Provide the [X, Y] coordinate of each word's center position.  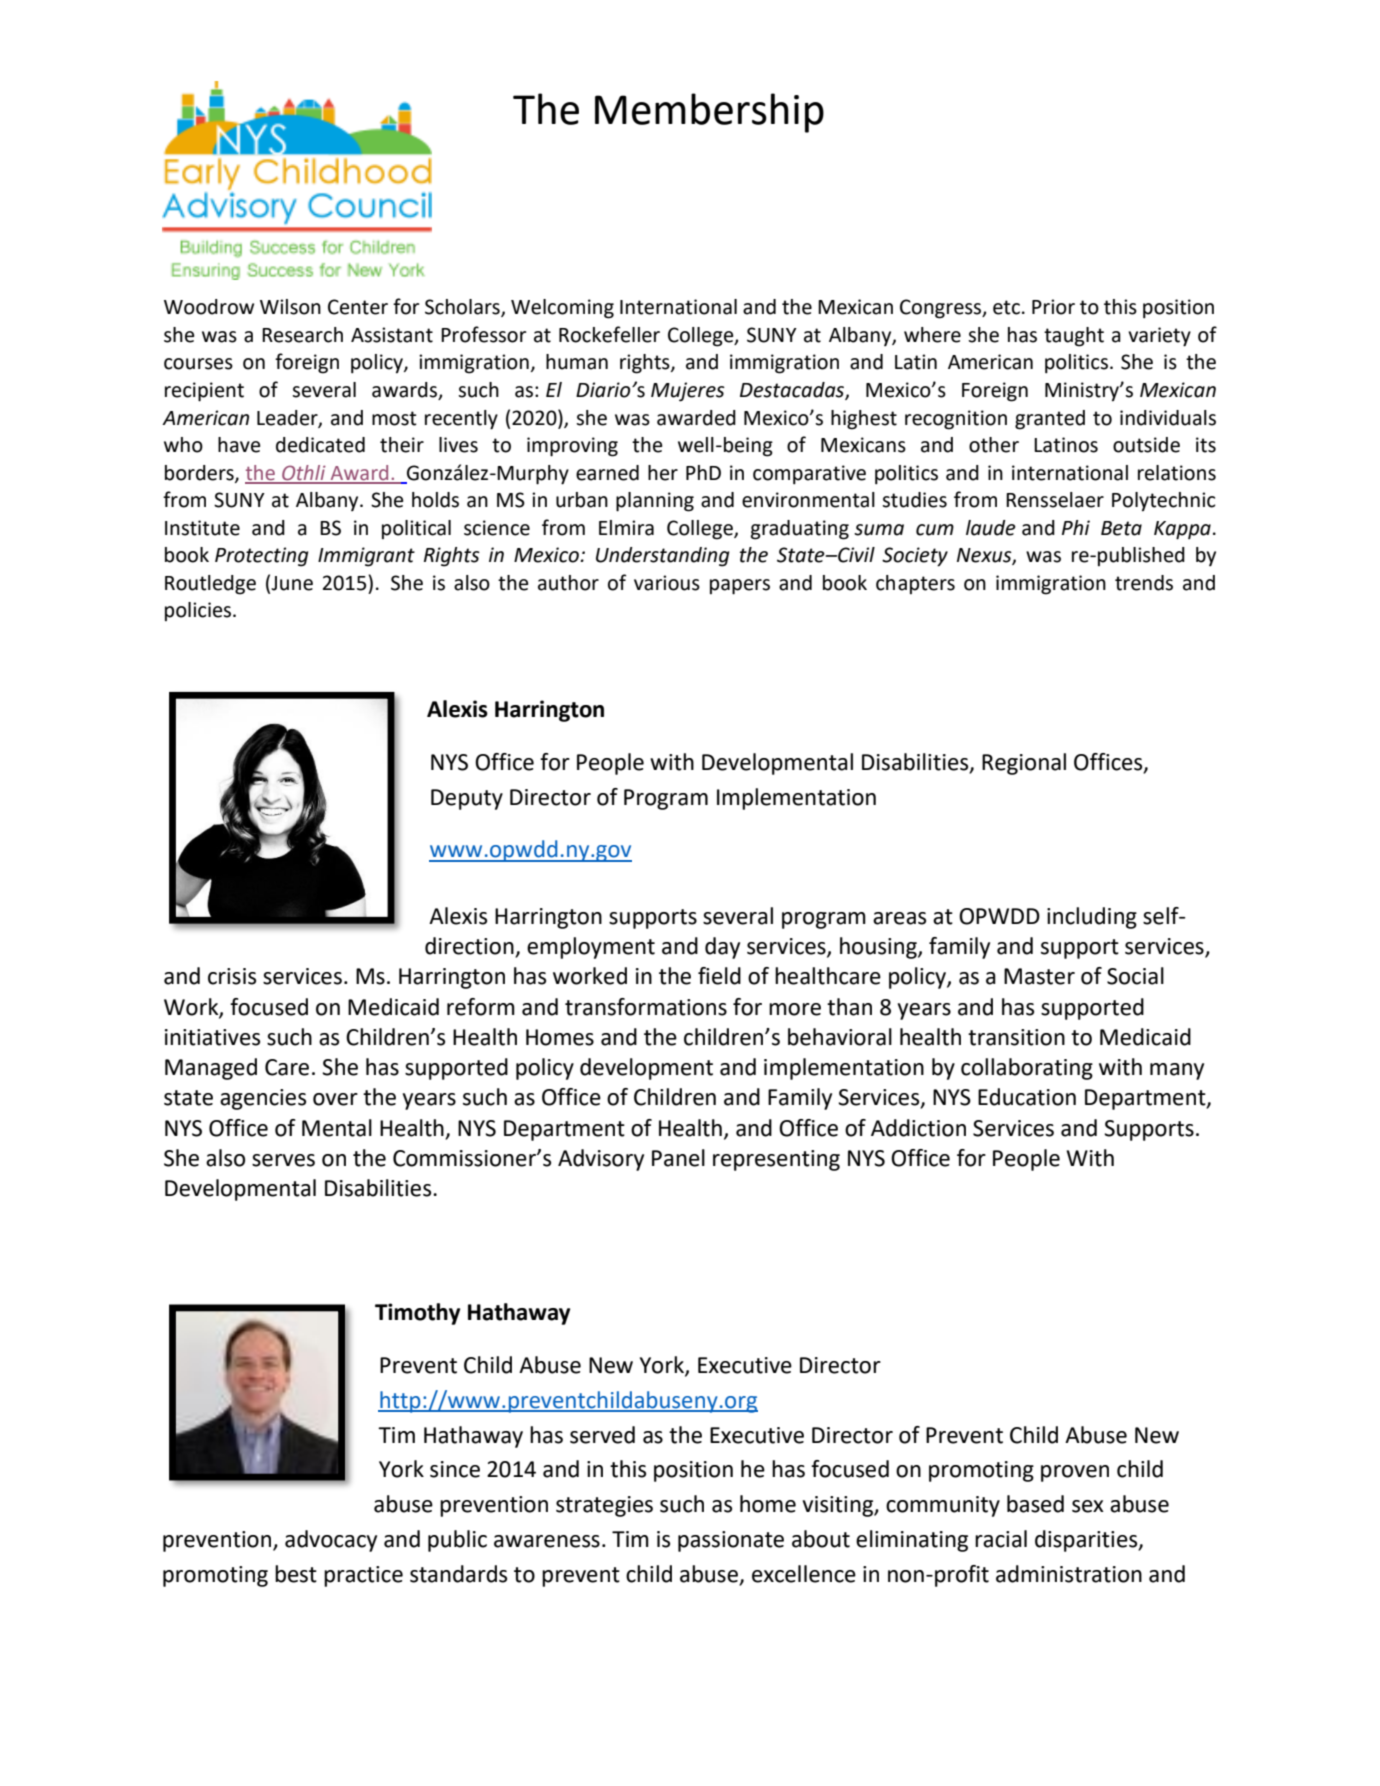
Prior [1053, 307]
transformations [646, 1007]
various [667, 583]
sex [1088, 1506]
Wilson [290, 307]
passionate [731, 1541]
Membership [709, 113]
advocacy [331, 1541]
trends [1144, 583]
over [335, 1099]
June [292, 583]
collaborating [1027, 1069]
